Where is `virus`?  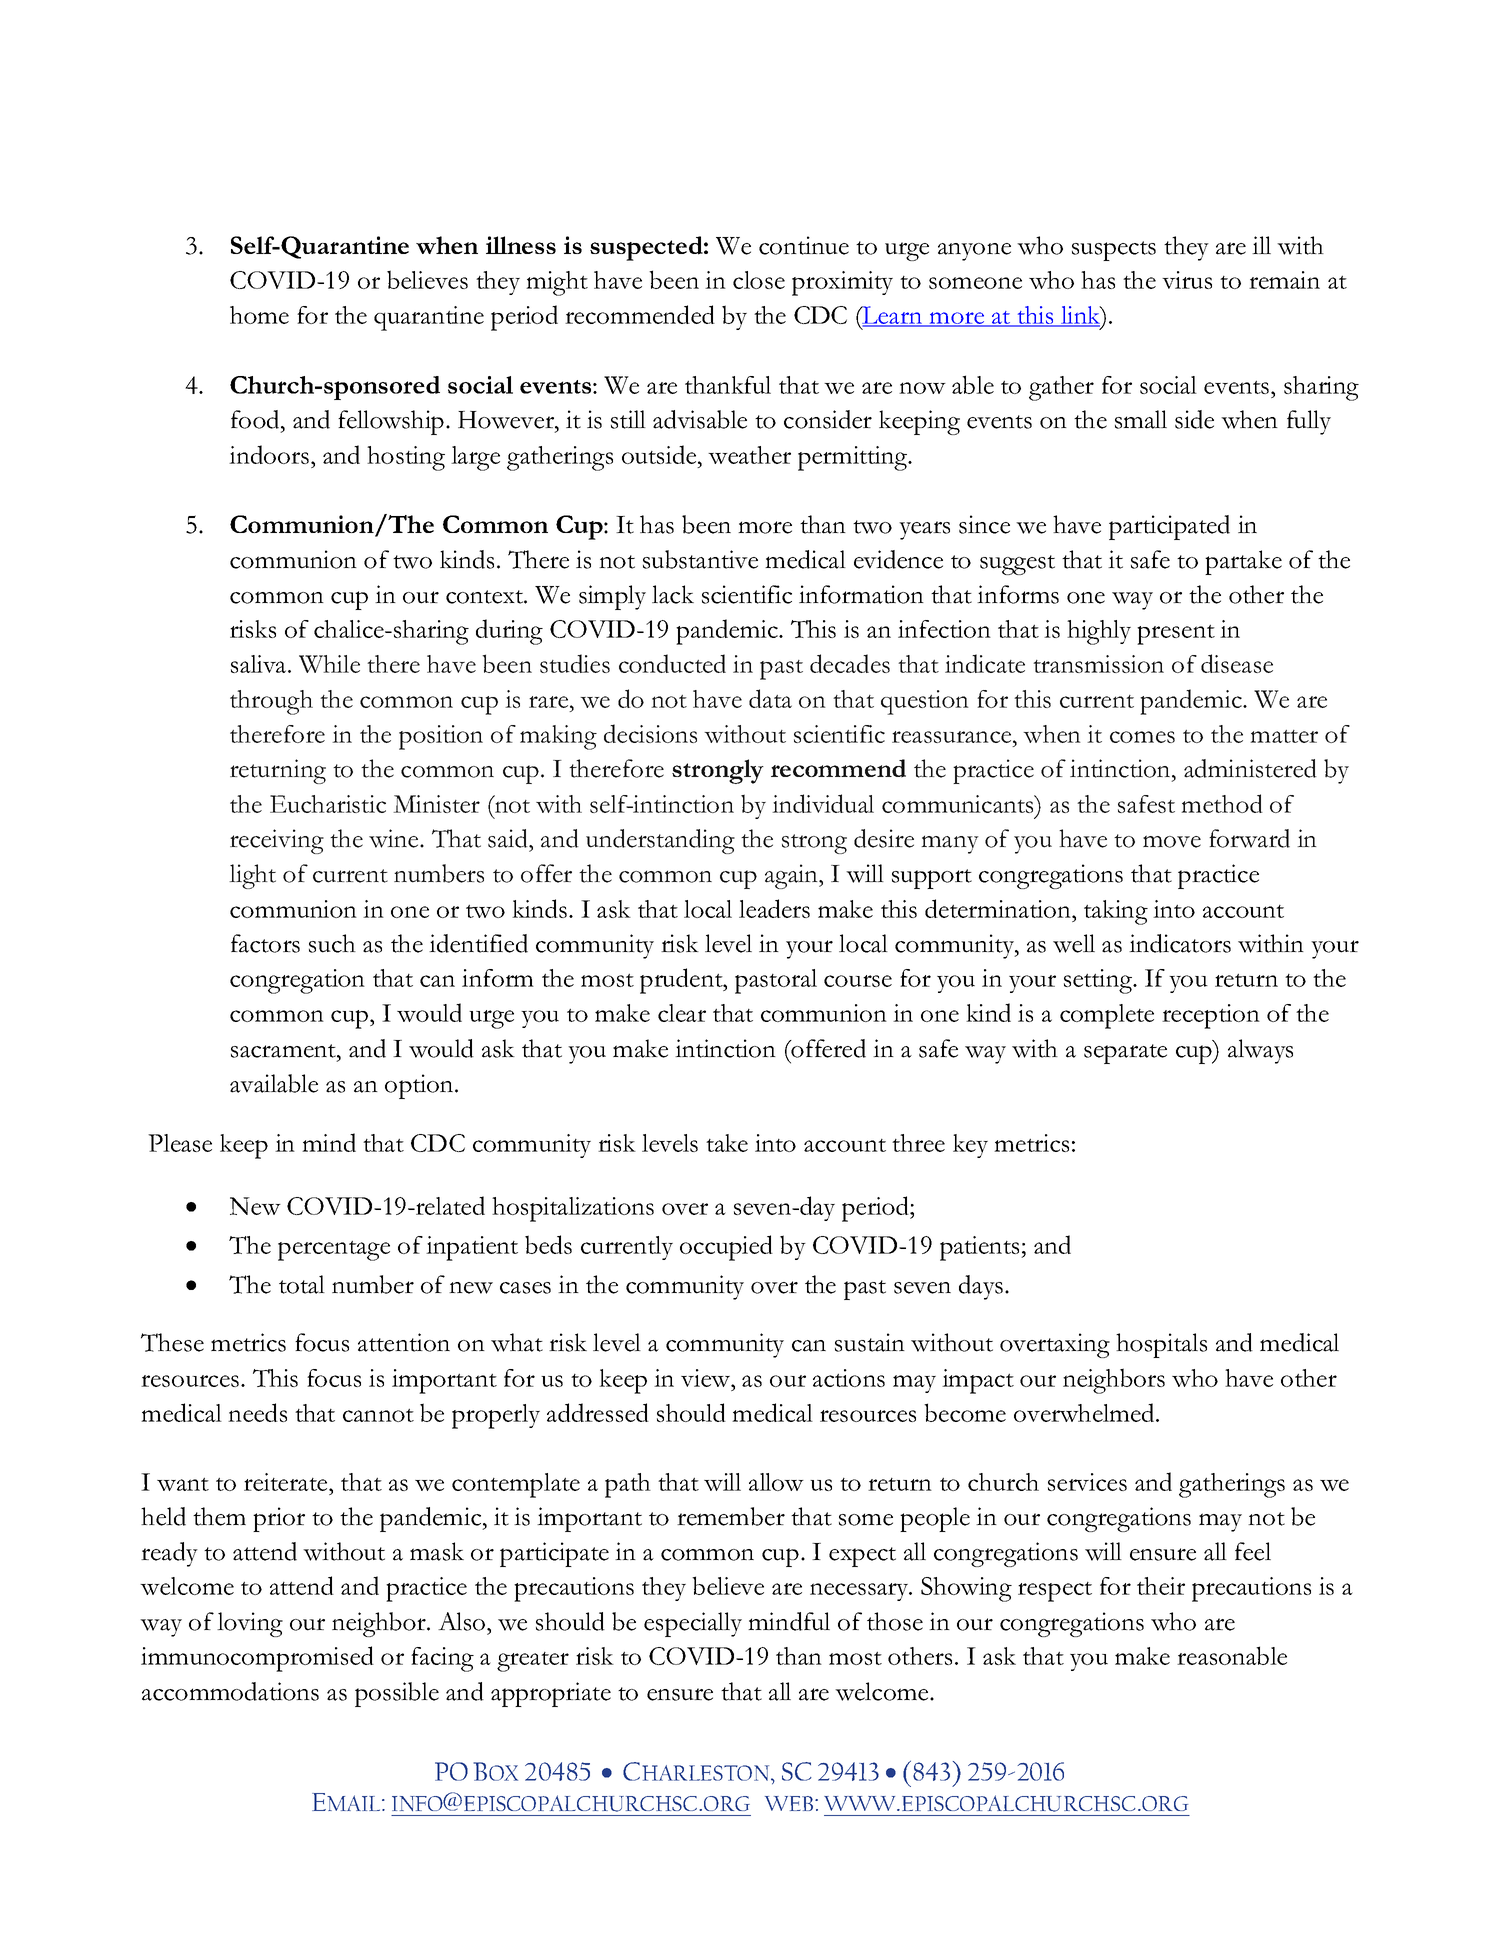
virus is located at coordinates (1187, 280).
